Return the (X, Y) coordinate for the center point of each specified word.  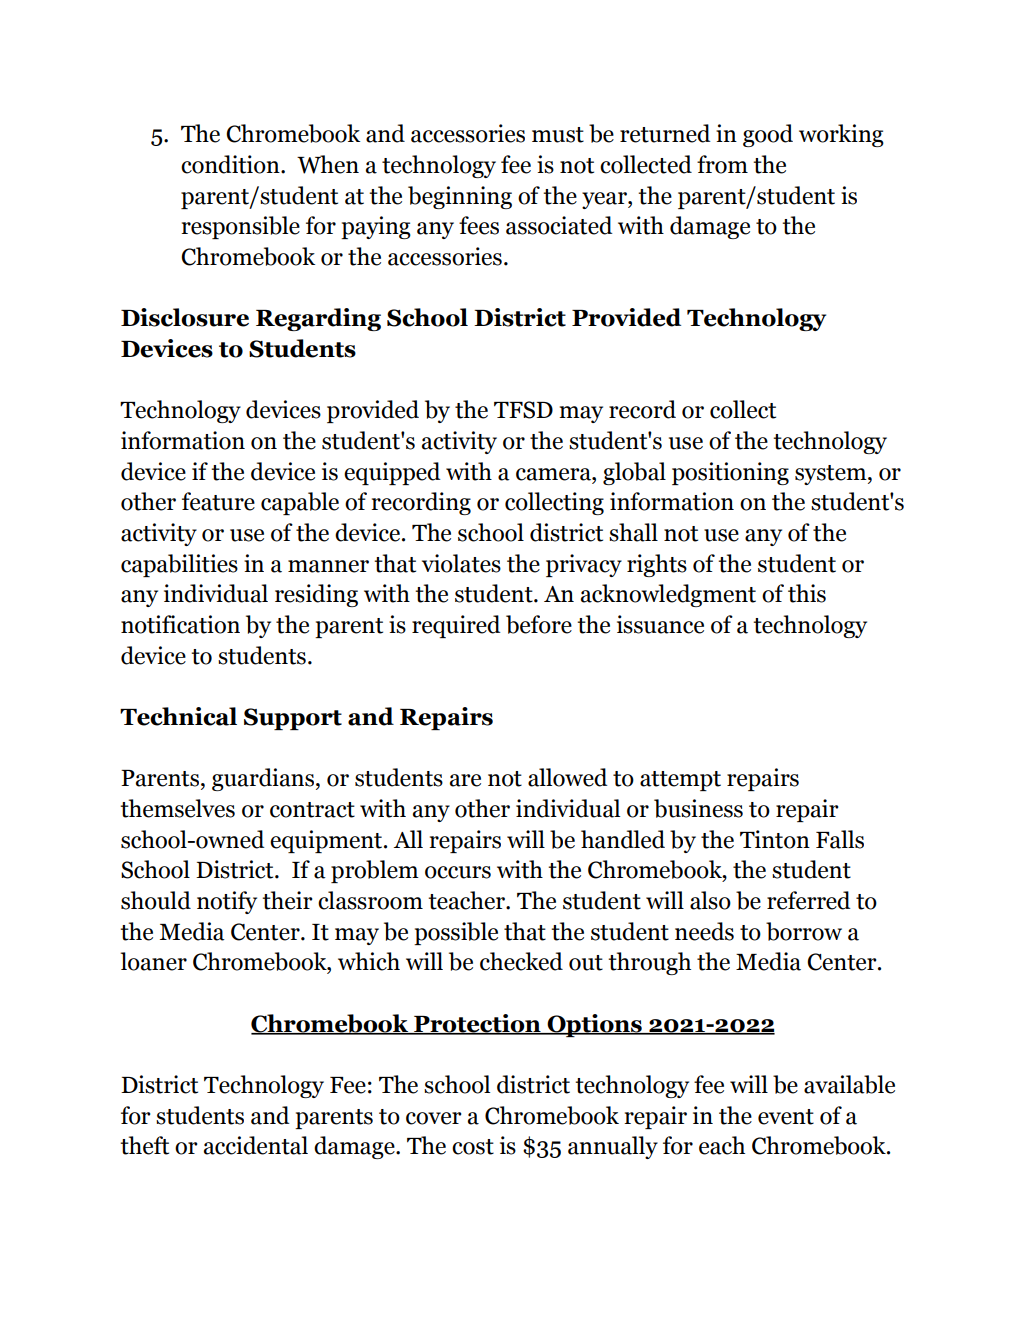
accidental (256, 1145)
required (456, 626)
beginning (460, 197)
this (807, 593)
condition (231, 164)
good (768, 135)
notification (180, 624)
